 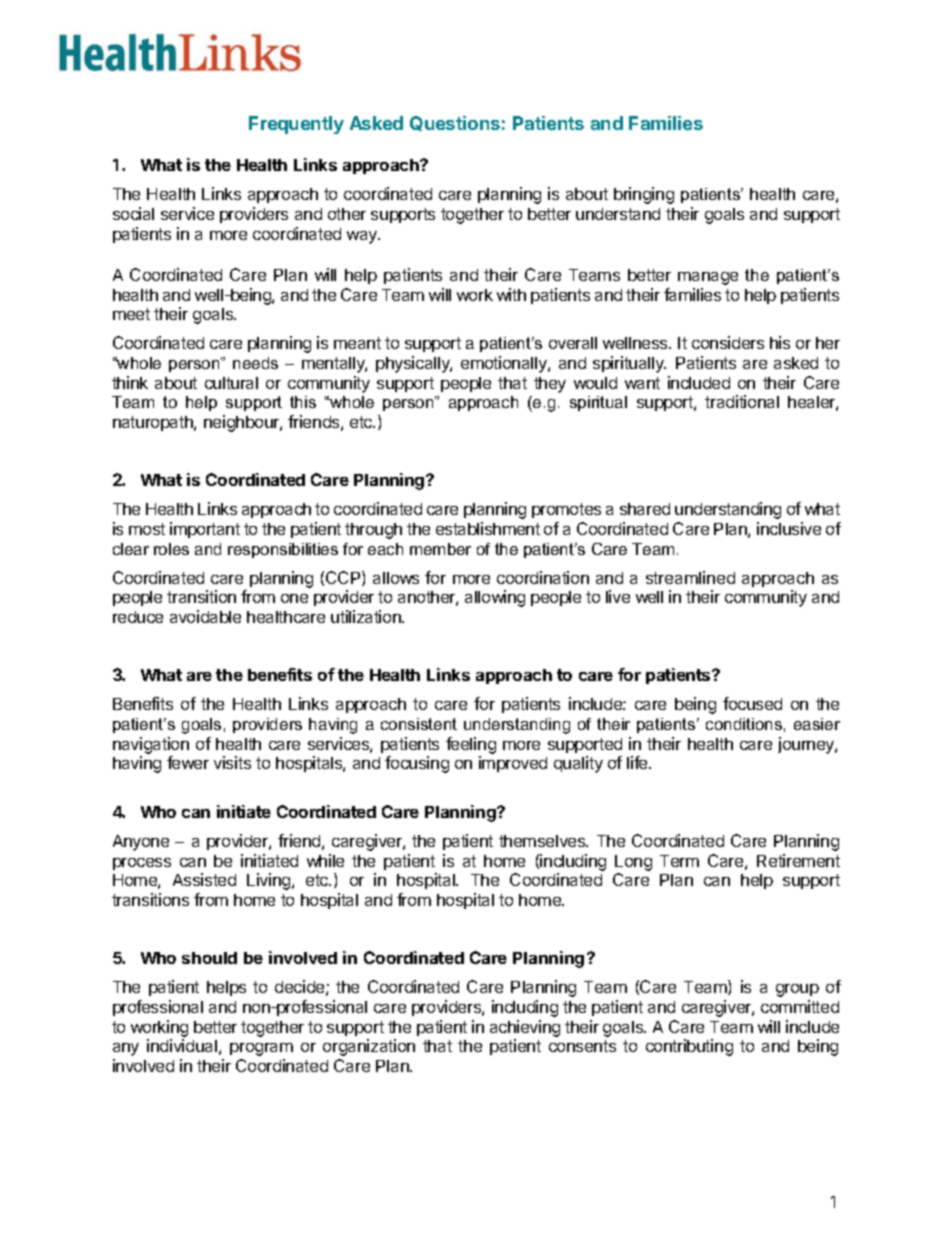 I want to click on individual, so click(x=182, y=1045).
